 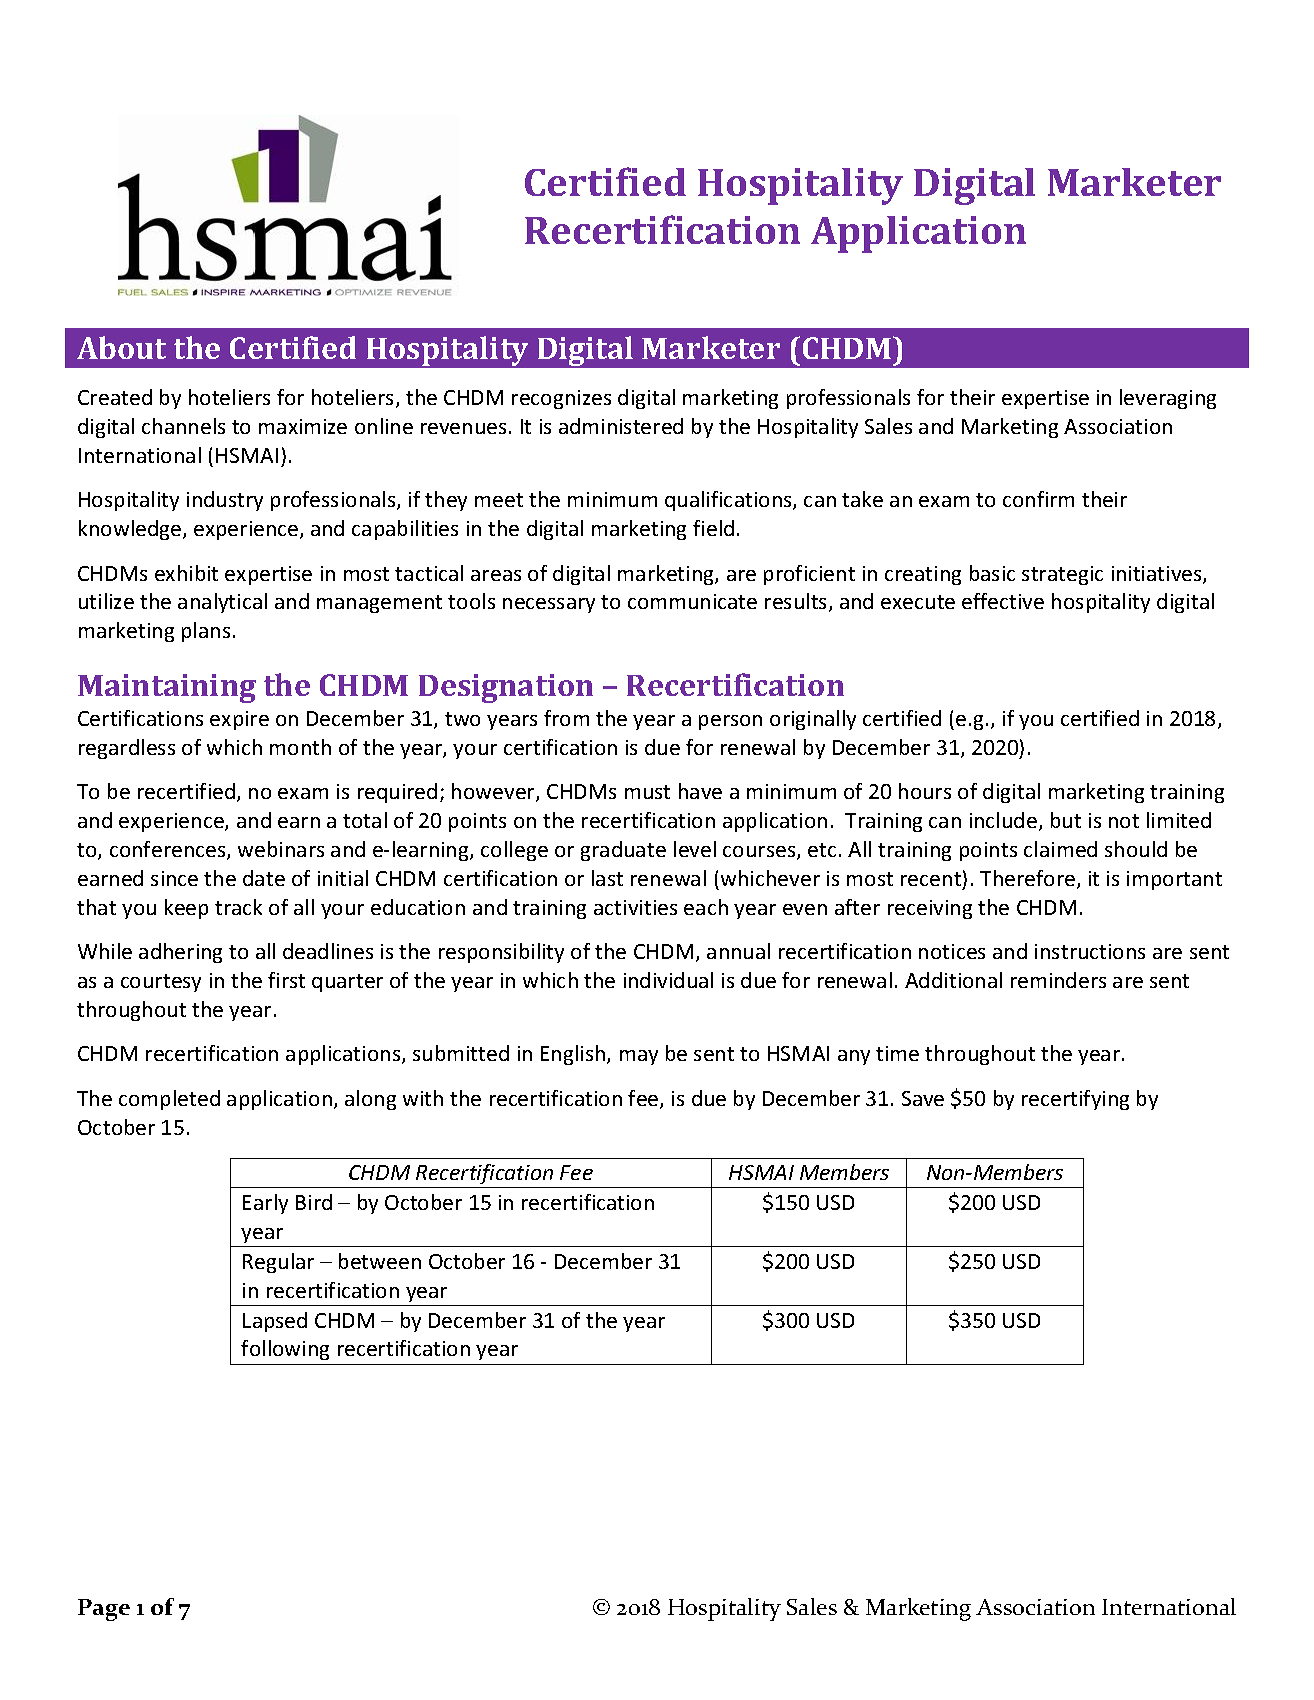 I want to click on individual, so click(x=668, y=980).
